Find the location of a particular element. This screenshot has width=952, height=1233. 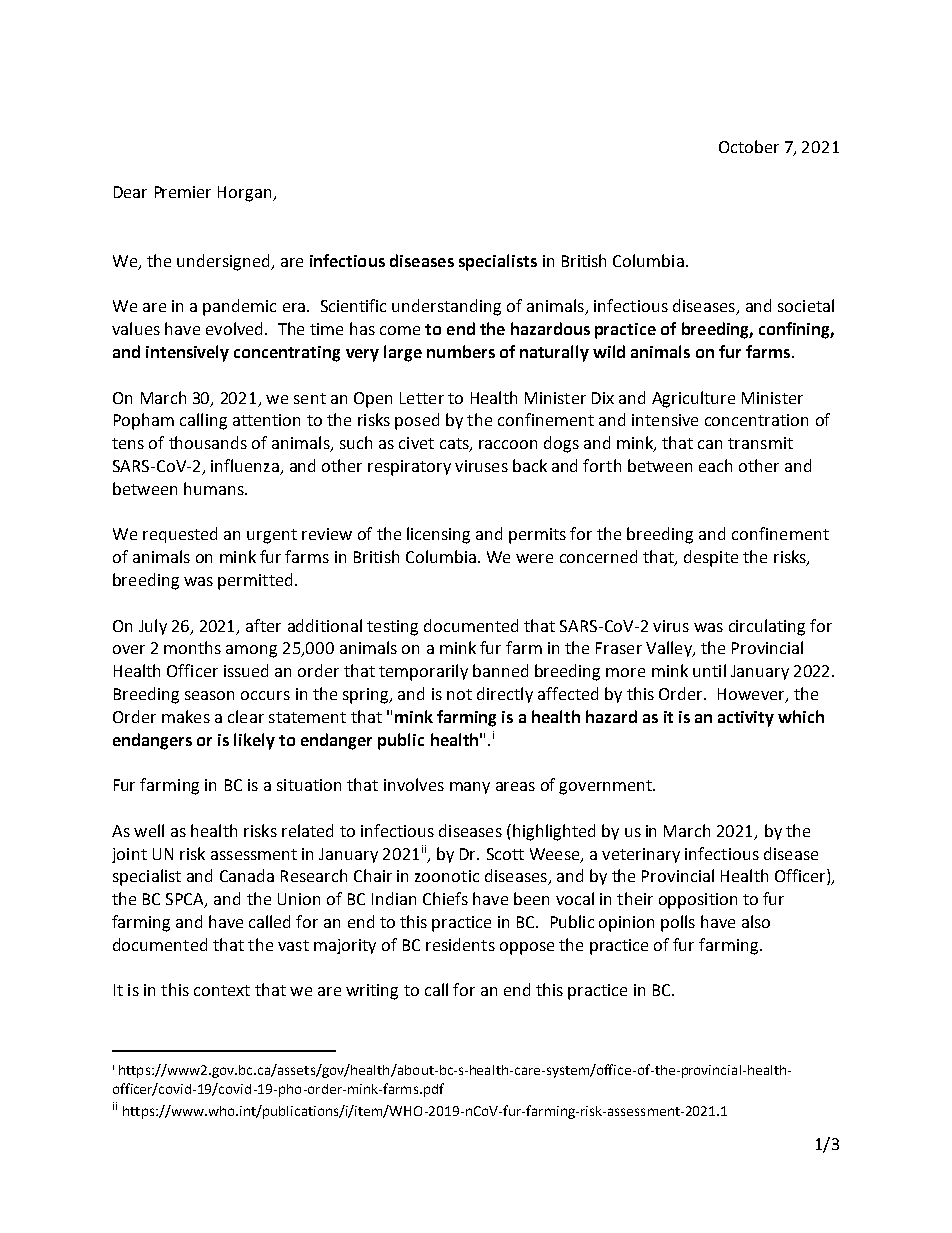

also is located at coordinates (756, 921).
